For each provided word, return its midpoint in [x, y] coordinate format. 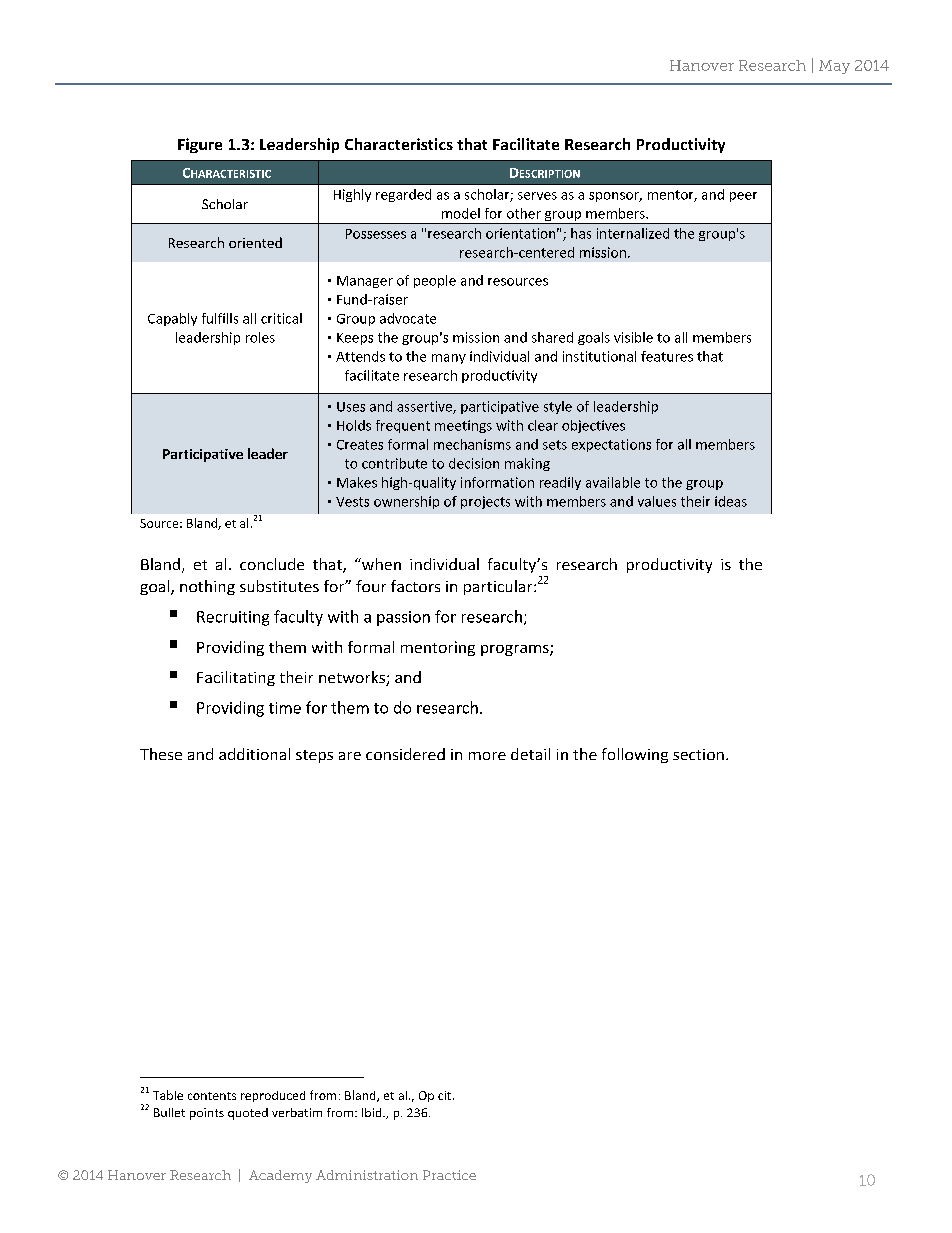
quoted [248, 1114]
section [698, 754]
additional [254, 754]
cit [446, 1095]
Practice [449, 1175]
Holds [354, 425]
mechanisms [472, 444]
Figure [200, 145]
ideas [731, 501]
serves [537, 196]
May [834, 67]
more [487, 756]
